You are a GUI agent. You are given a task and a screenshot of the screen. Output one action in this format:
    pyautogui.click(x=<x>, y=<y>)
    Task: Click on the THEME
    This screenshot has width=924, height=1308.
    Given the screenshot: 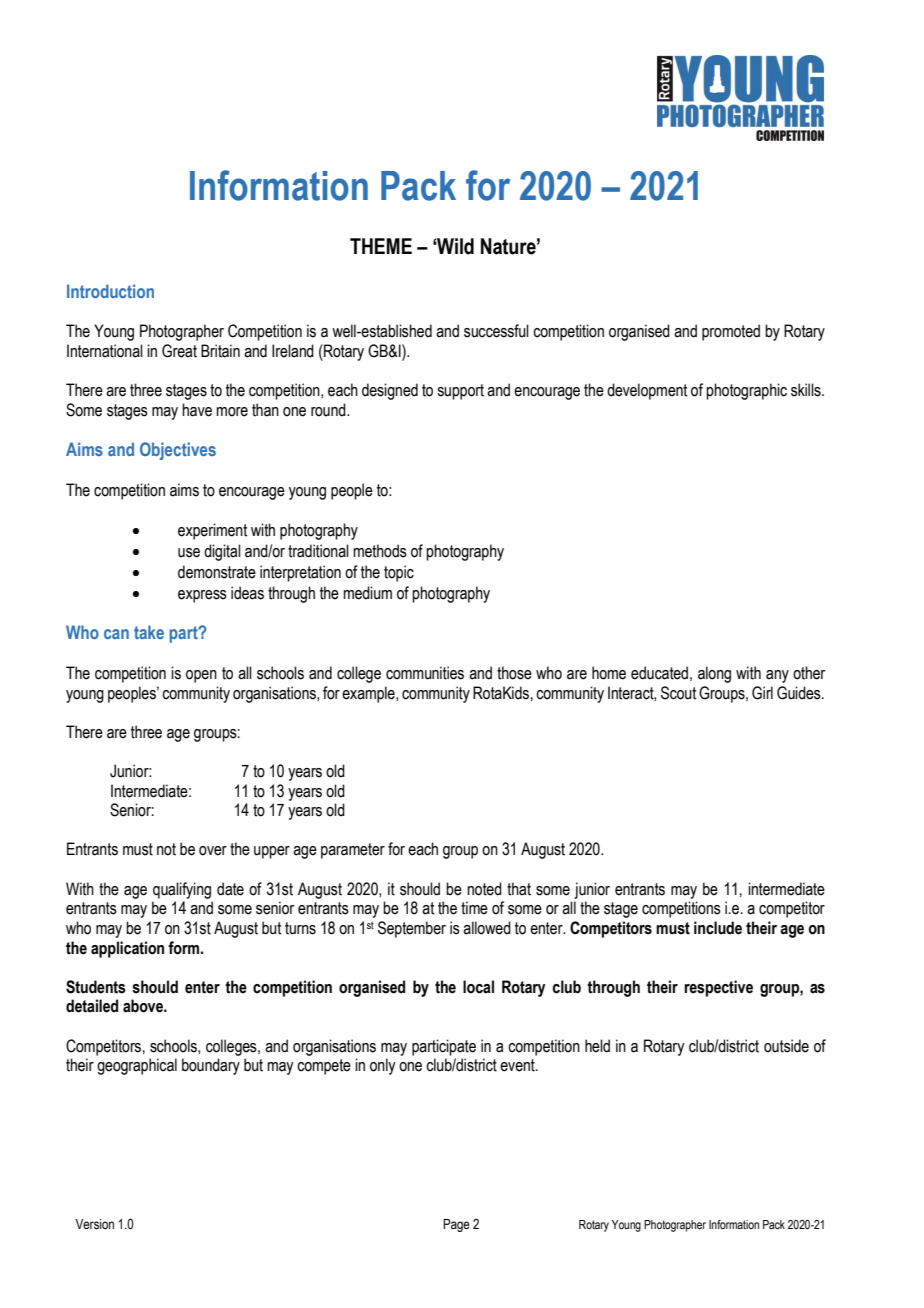 What is the action you would take?
    pyautogui.click(x=381, y=246)
